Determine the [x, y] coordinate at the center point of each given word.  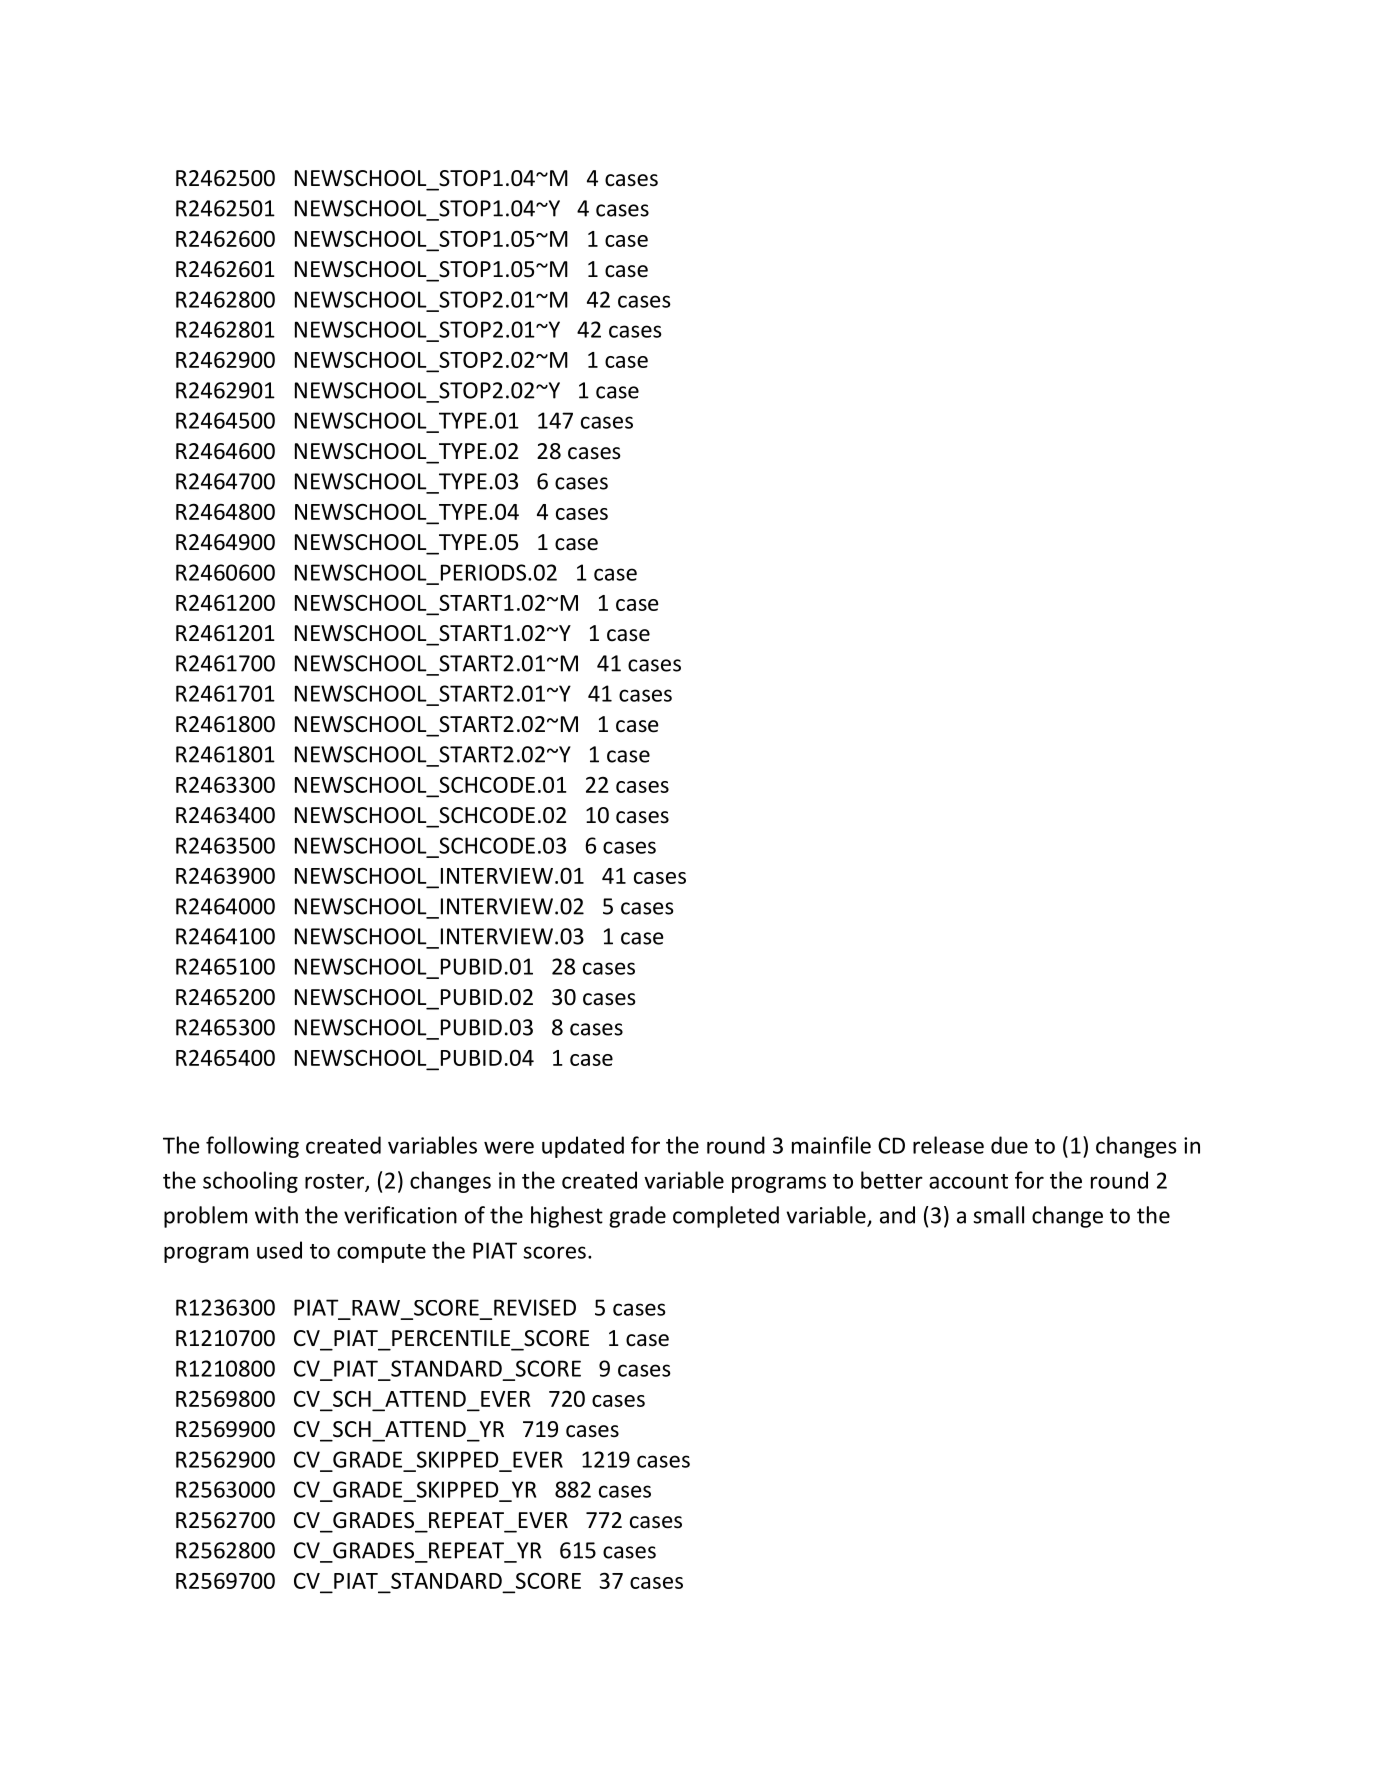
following [252, 1147]
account [968, 1181]
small [998, 1215]
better [892, 1180]
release [948, 1145]
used [279, 1250]
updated [583, 1147]
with [276, 1215]
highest [567, 1217]
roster [335, 1182]
